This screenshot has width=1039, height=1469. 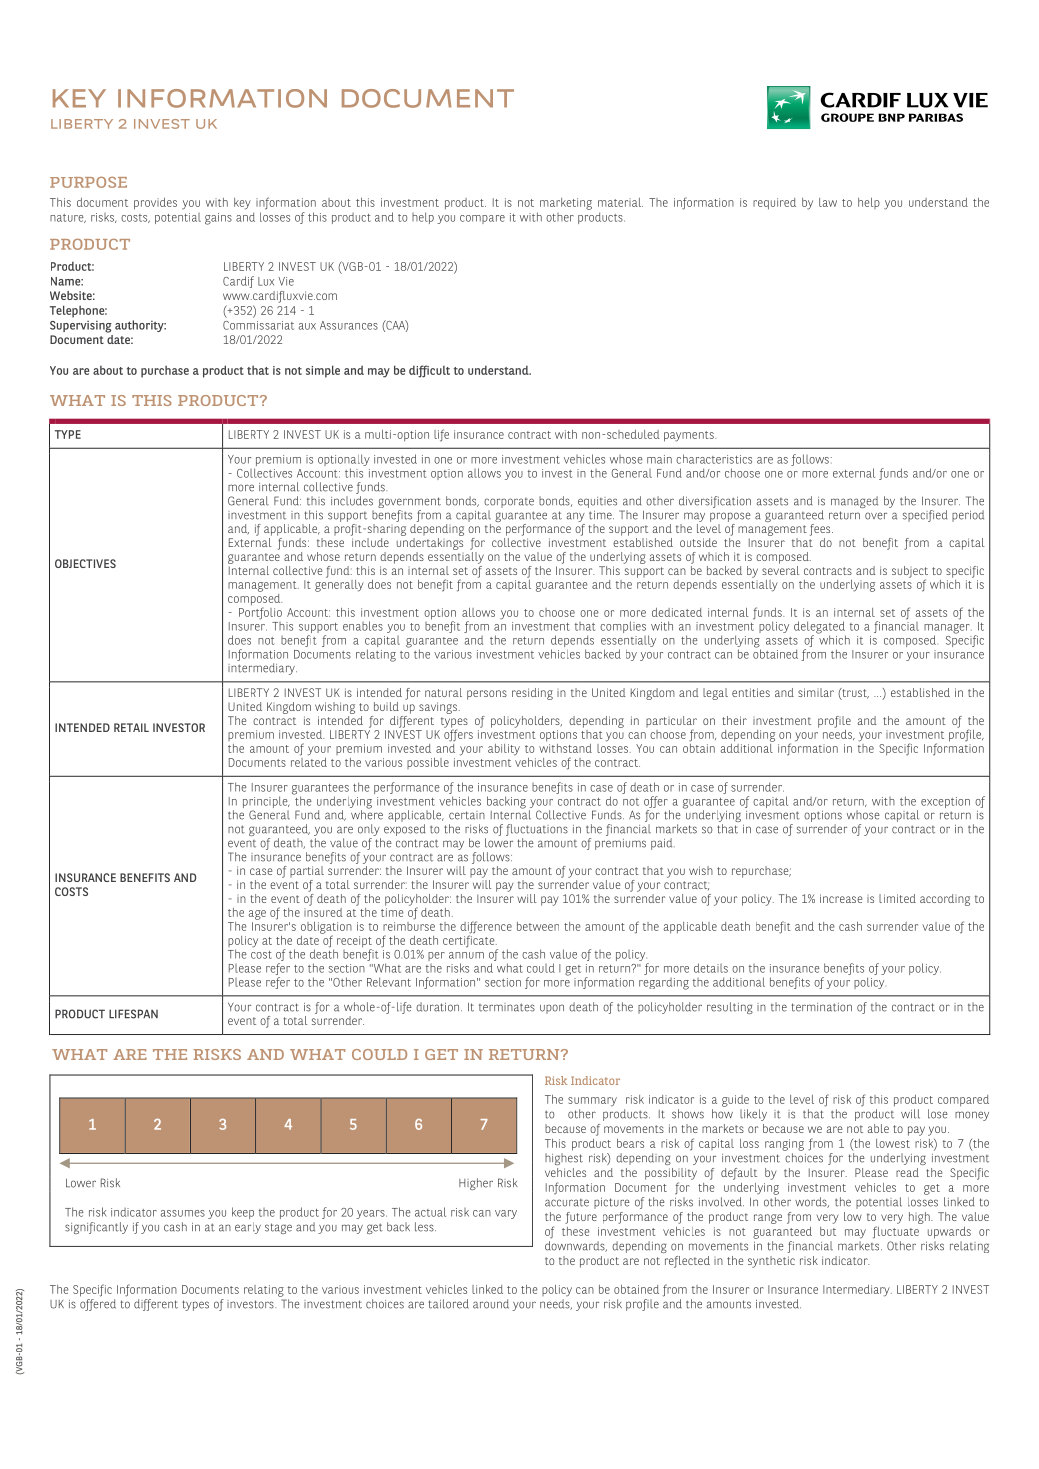 I want to click on between, so click(x=538, y=926).
